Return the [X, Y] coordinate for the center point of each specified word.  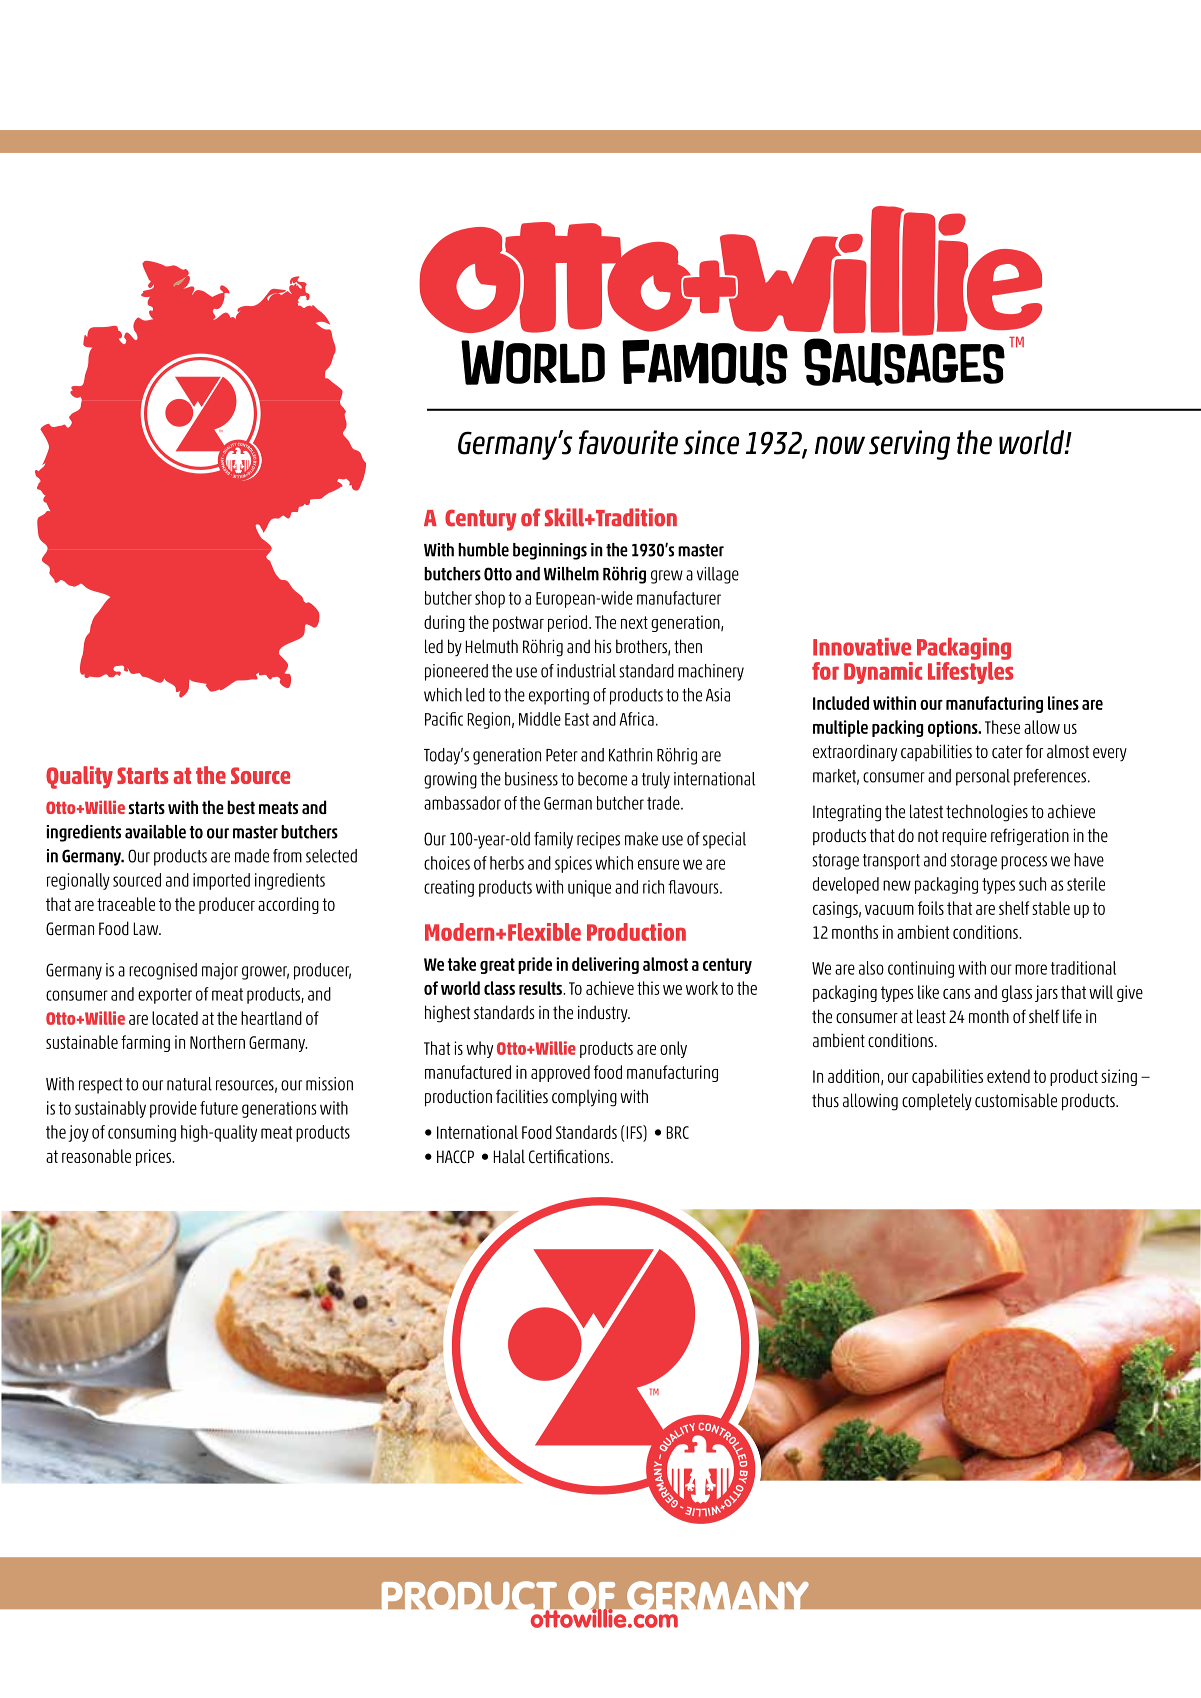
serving [909, 445]
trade [664, 803]
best [241, 807]
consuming [142, 1133]
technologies [987, 813]
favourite [628, 442]
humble [483, 550]
